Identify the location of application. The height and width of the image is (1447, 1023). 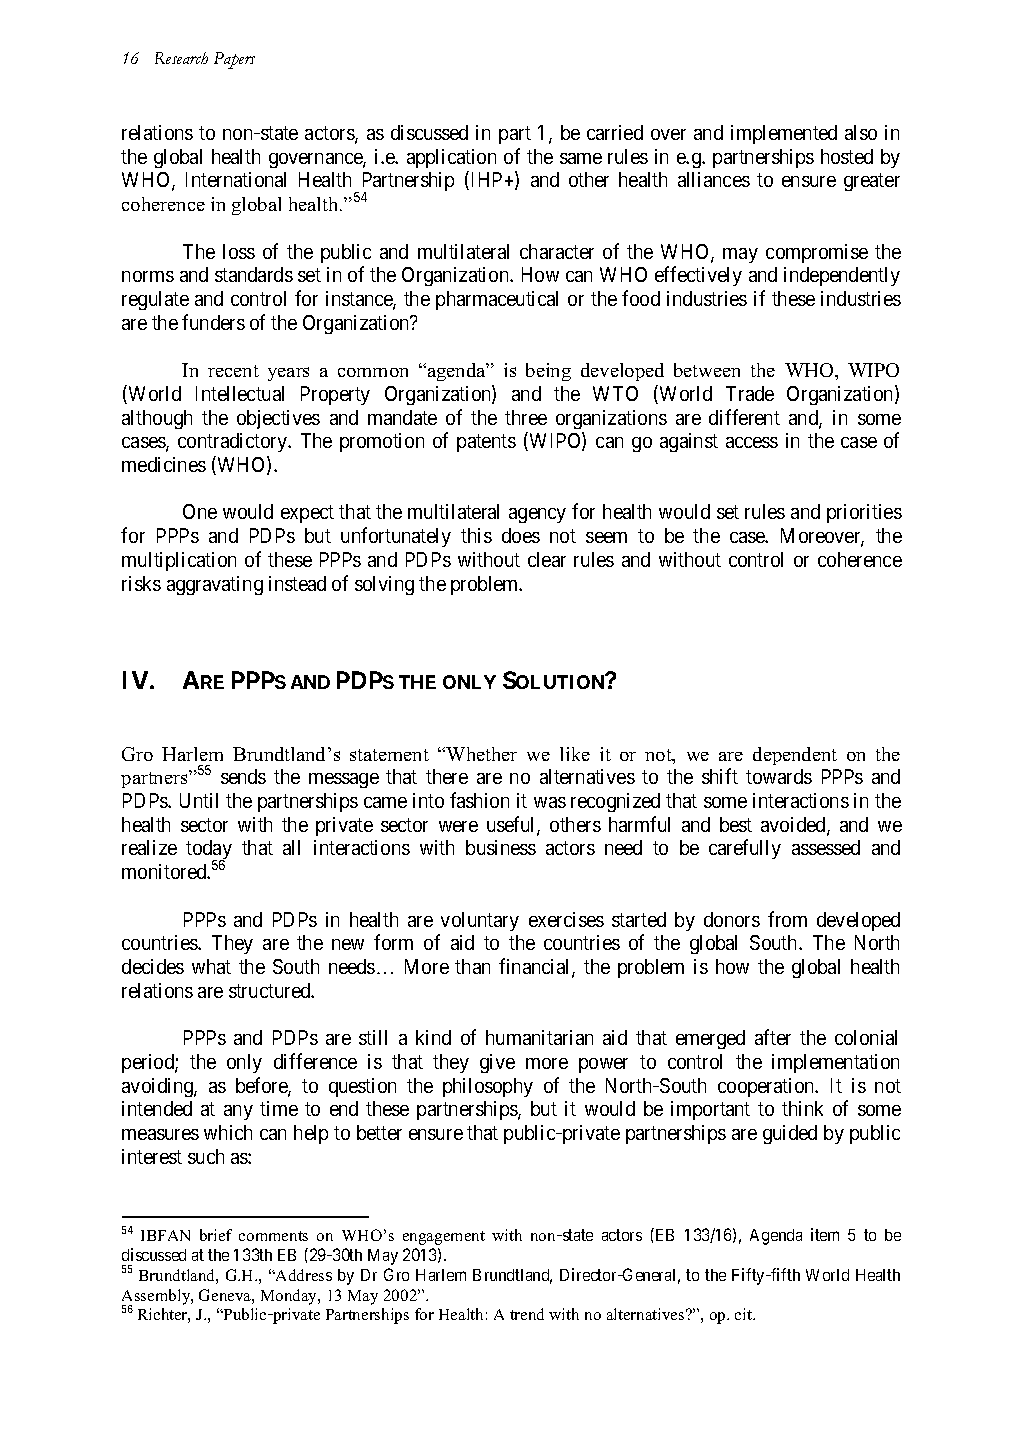
(451, 158).
